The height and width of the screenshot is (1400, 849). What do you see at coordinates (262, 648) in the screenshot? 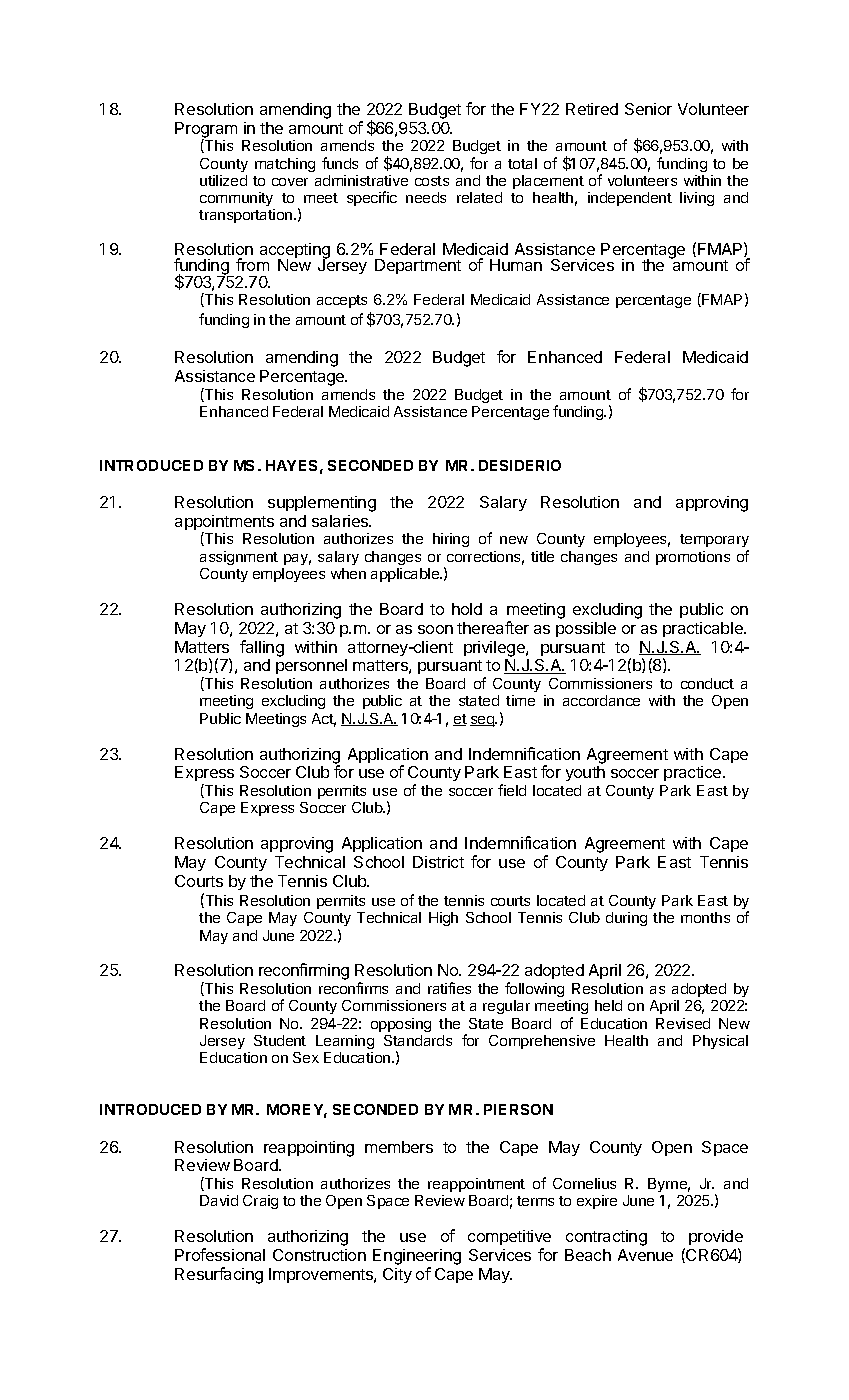
I see `falling` at bounding box center [262, 648].
